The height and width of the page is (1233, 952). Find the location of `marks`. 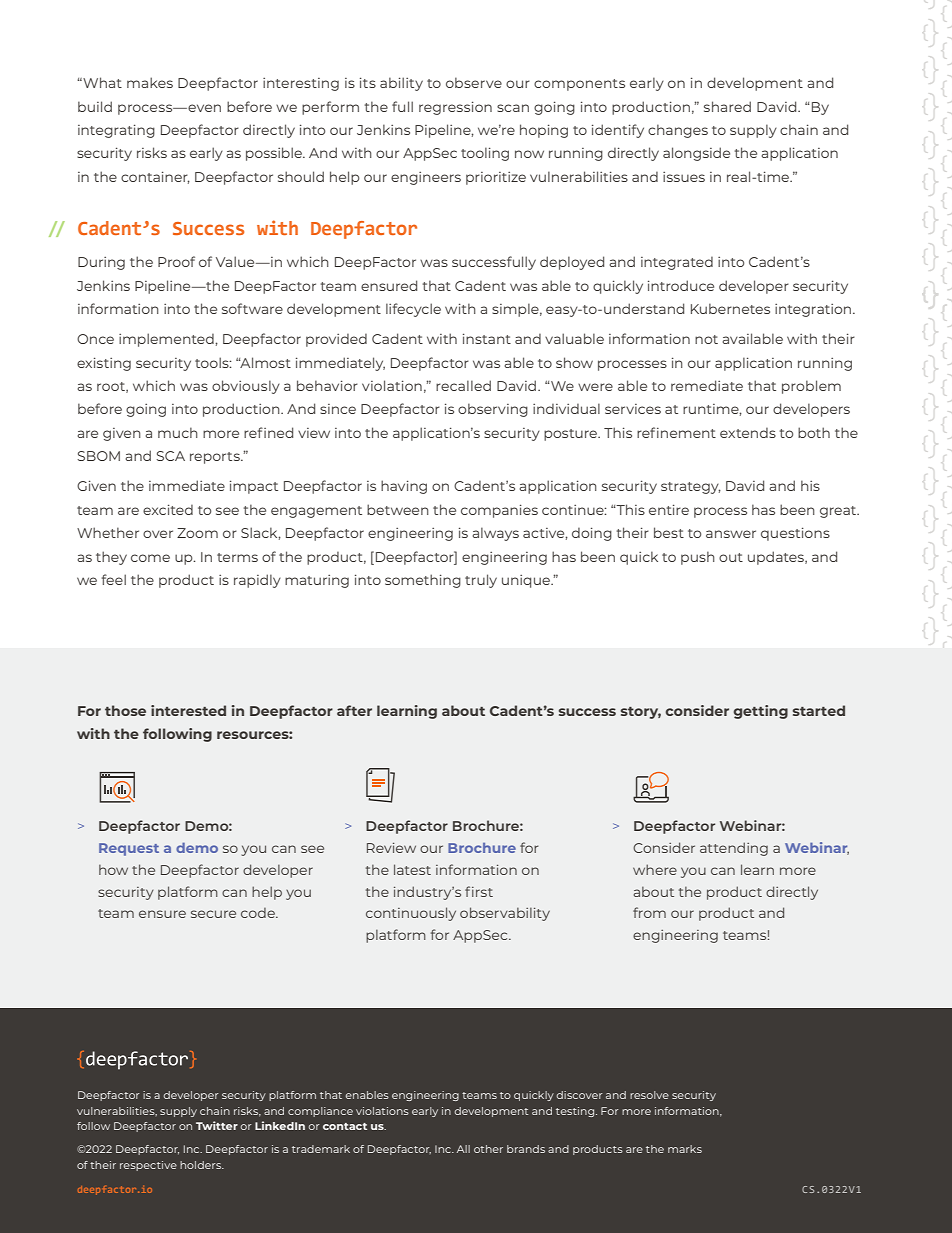

marks is located at coordinates (685, 1149).
